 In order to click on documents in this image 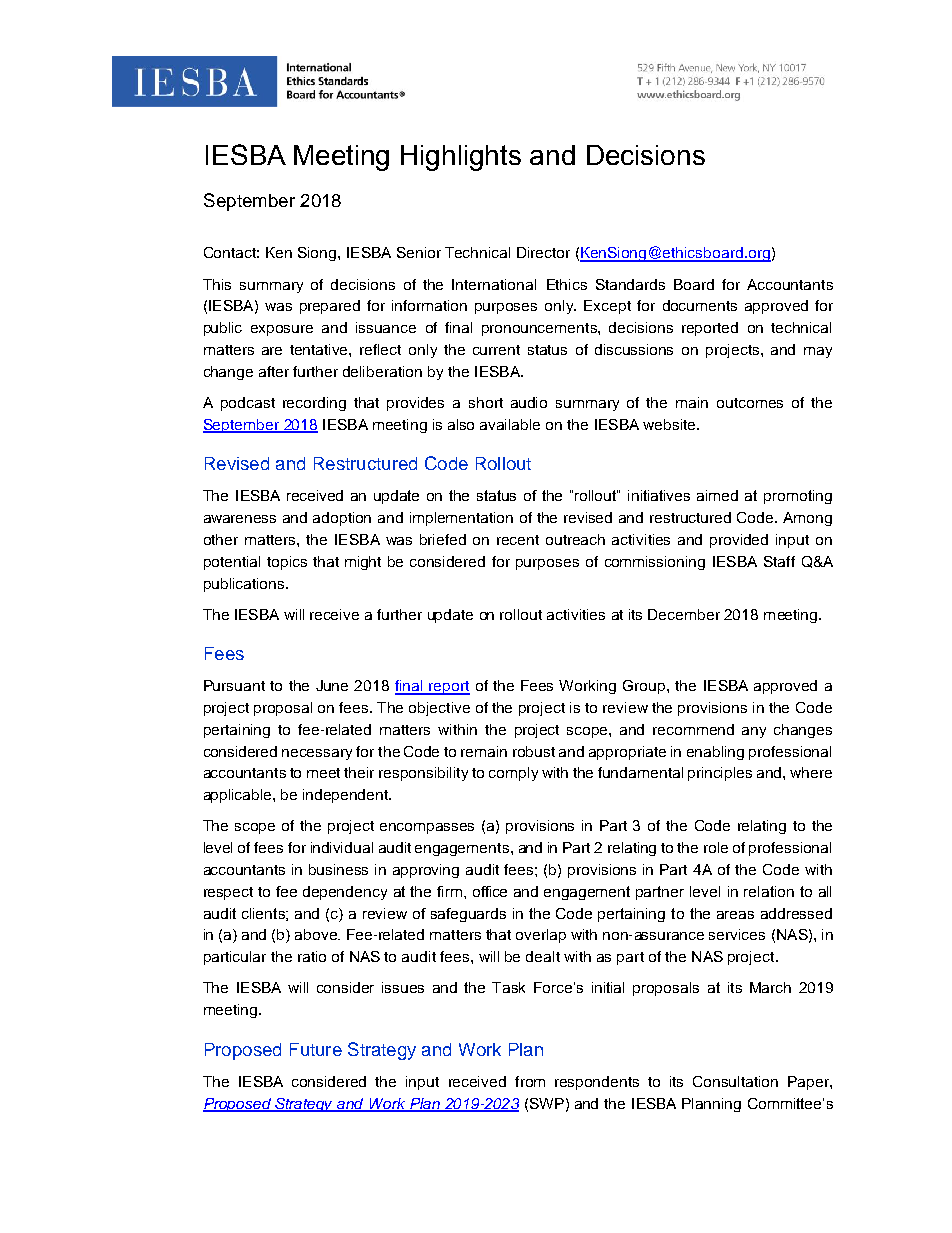, I will do `click(700, 305)`.
